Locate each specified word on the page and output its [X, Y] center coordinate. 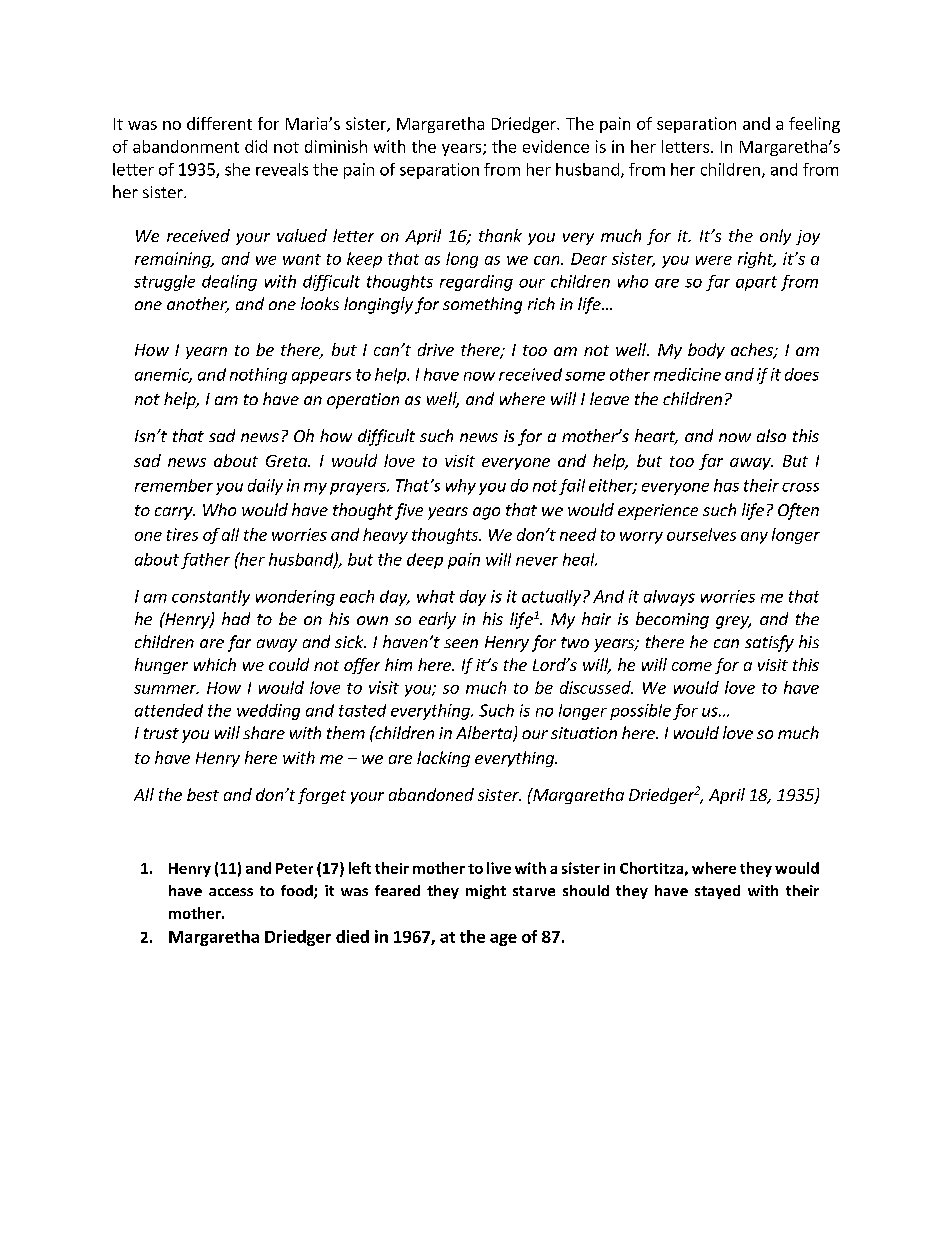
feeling [814, 125]
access [231, 892]
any [754, 538]
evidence [556, 146]
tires [182, 534]
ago [486, 513]
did [256, 146]
